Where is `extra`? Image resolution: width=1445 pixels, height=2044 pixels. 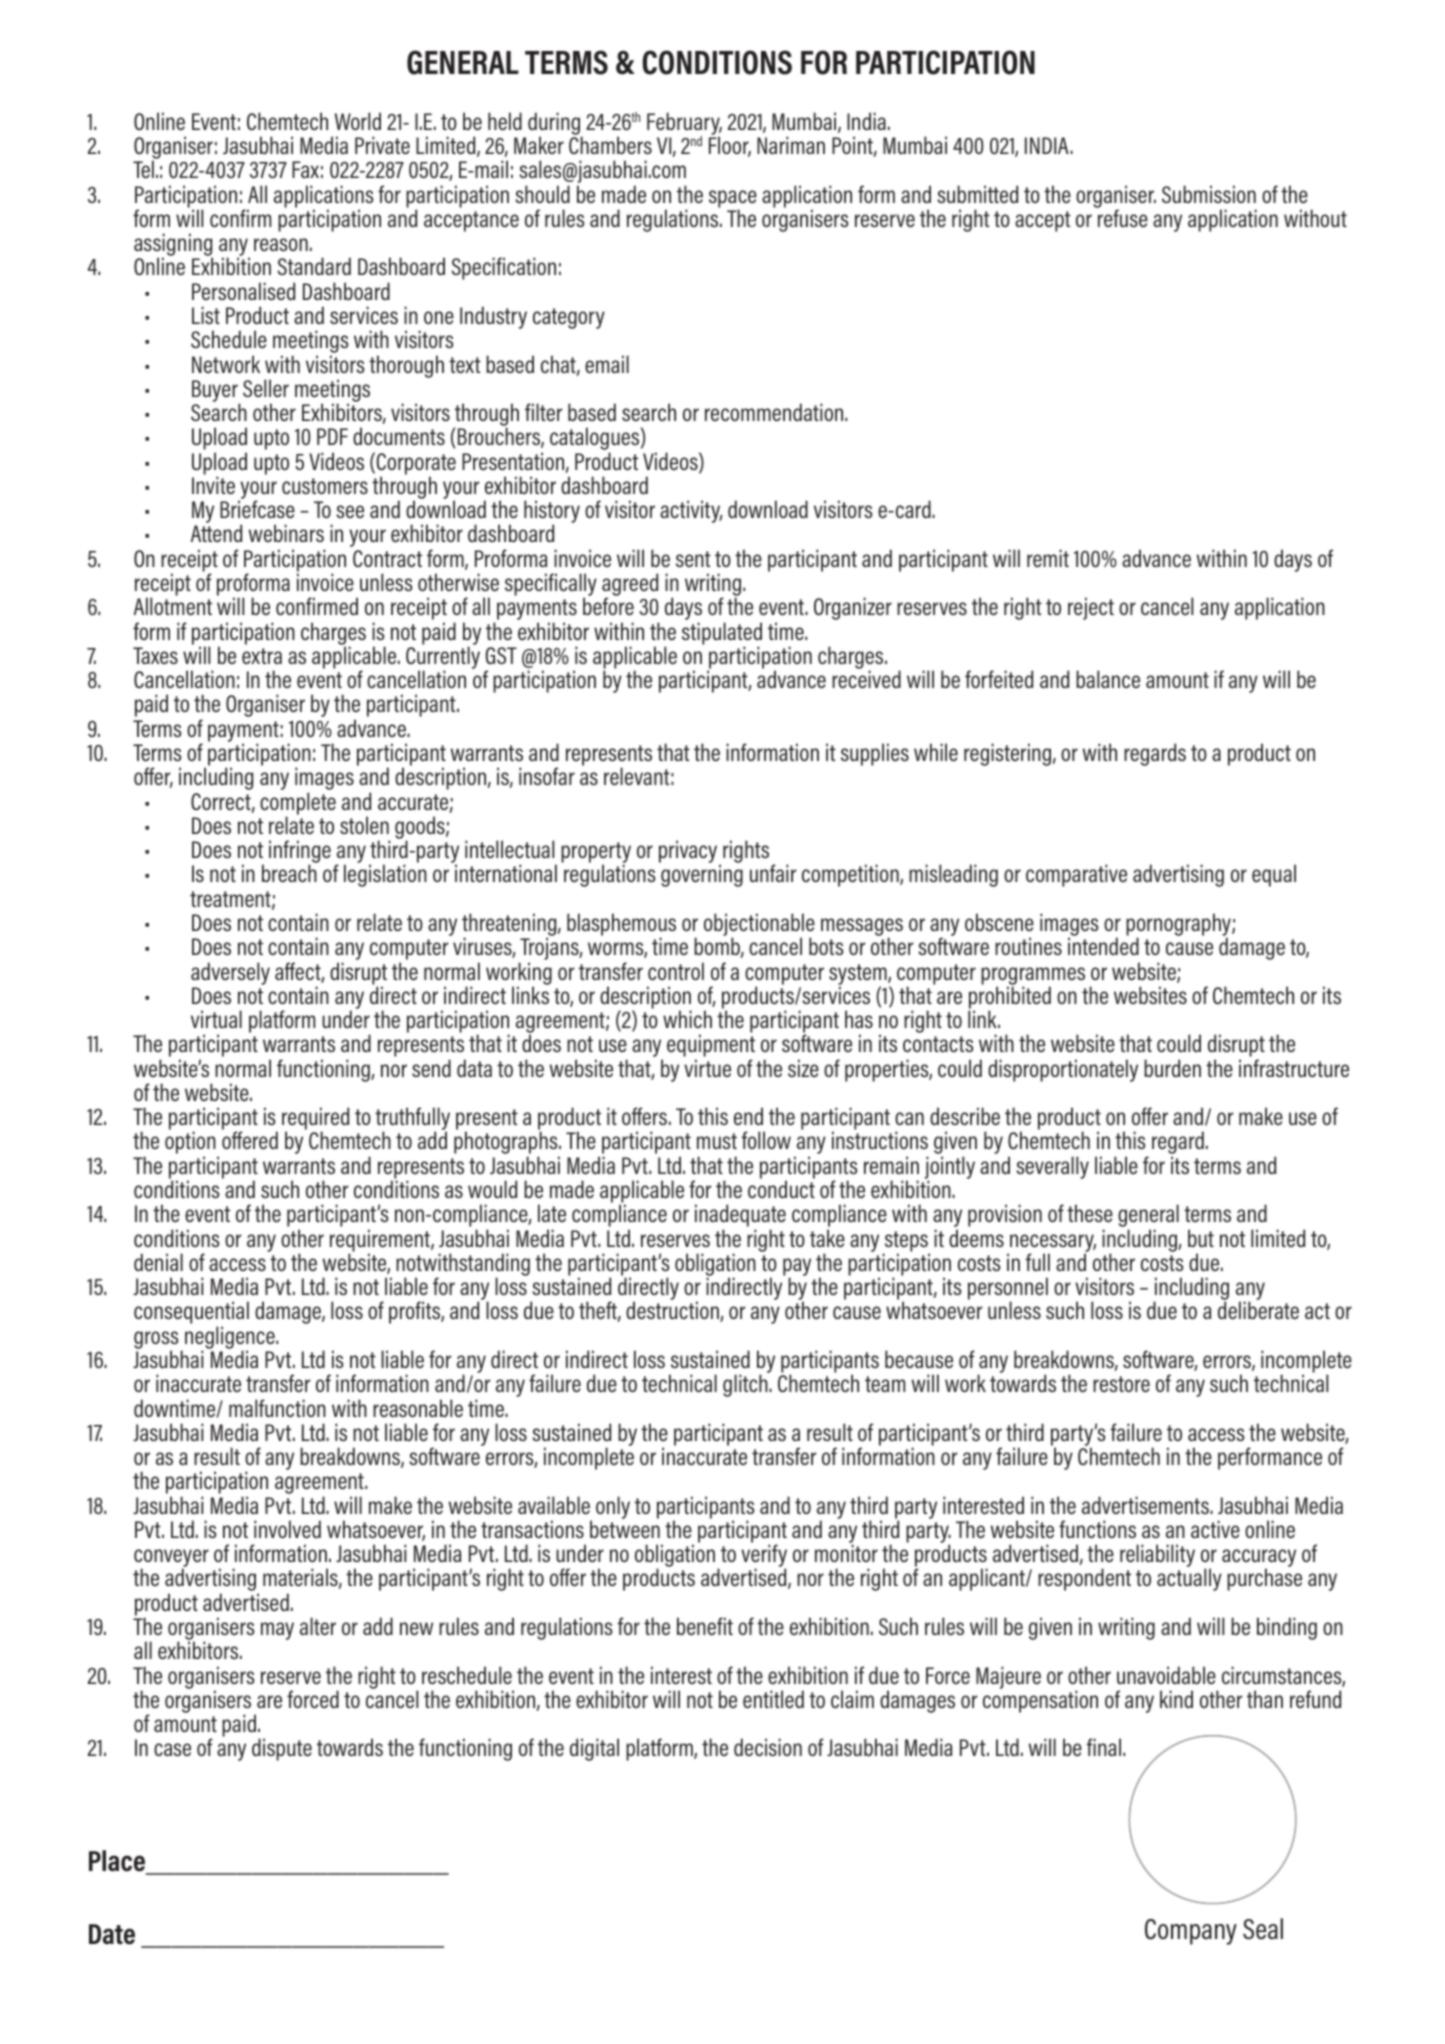 extra is located at coordinates (262, 656).
